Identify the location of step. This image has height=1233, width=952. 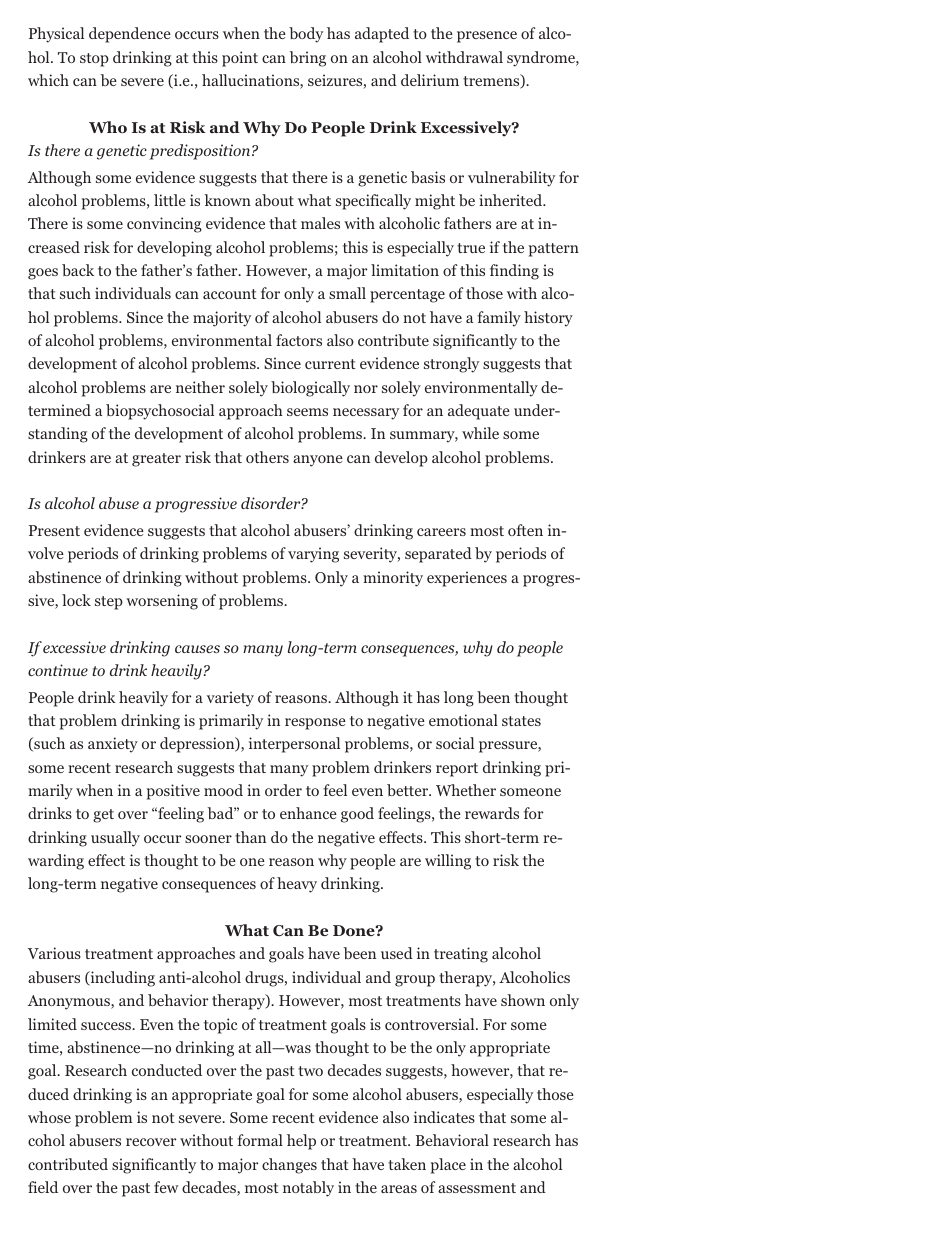
(109, 603).
